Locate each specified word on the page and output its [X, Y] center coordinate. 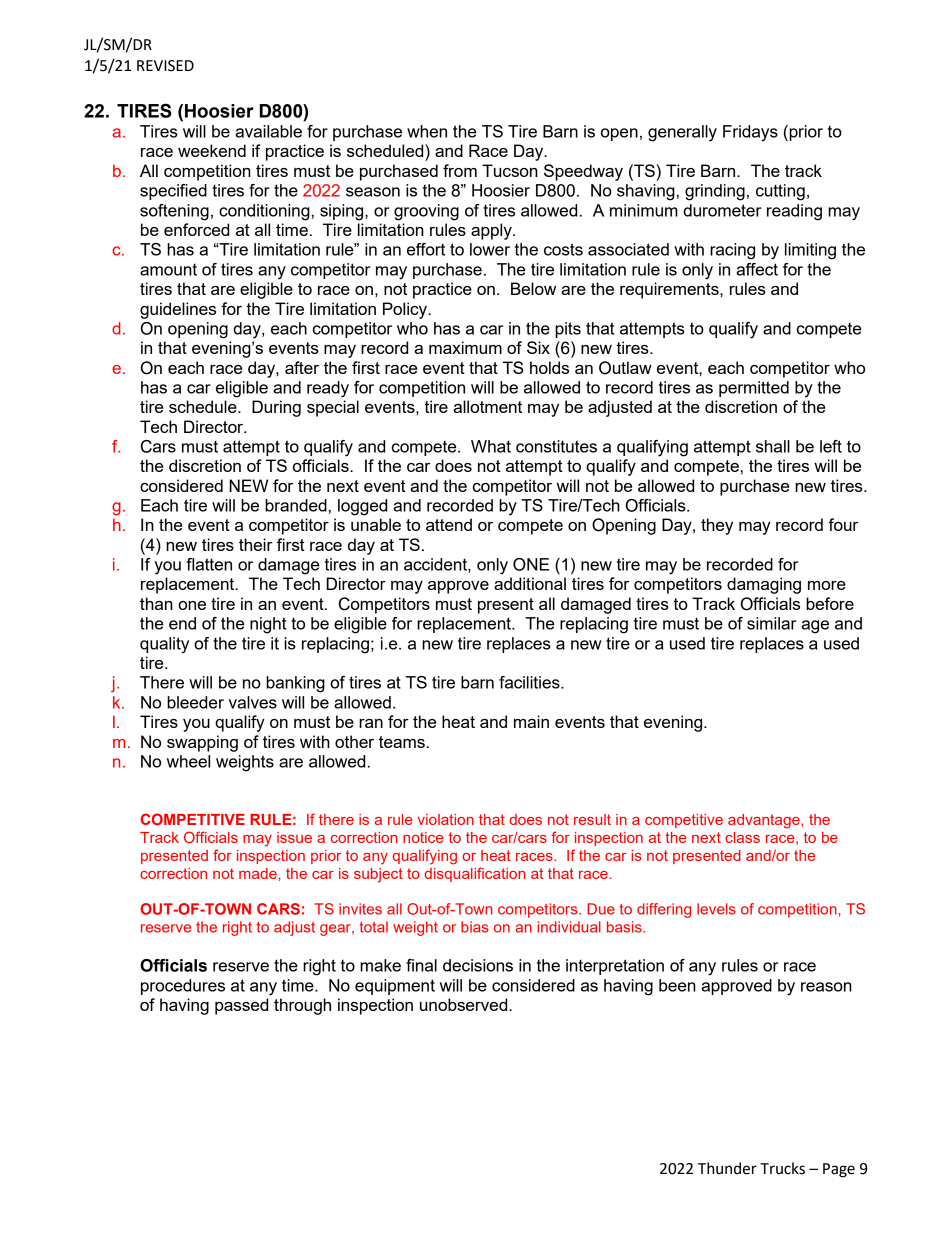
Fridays [750, 133]
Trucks [782, 1168]
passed [241, 1006]
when [427, 131]
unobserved [465, 1004]
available [269, 131]
